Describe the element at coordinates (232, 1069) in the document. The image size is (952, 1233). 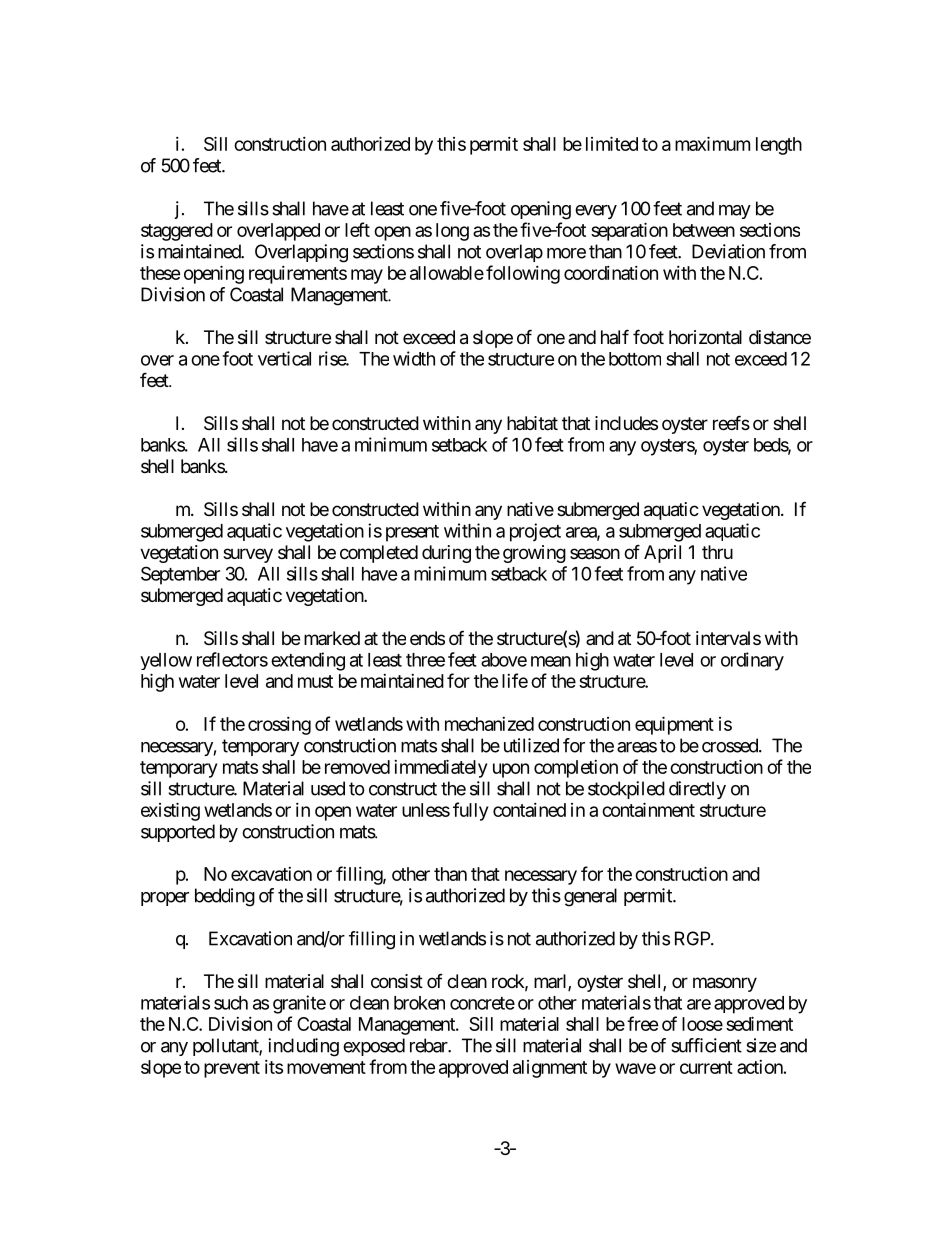
I see `prevent` at that location.
